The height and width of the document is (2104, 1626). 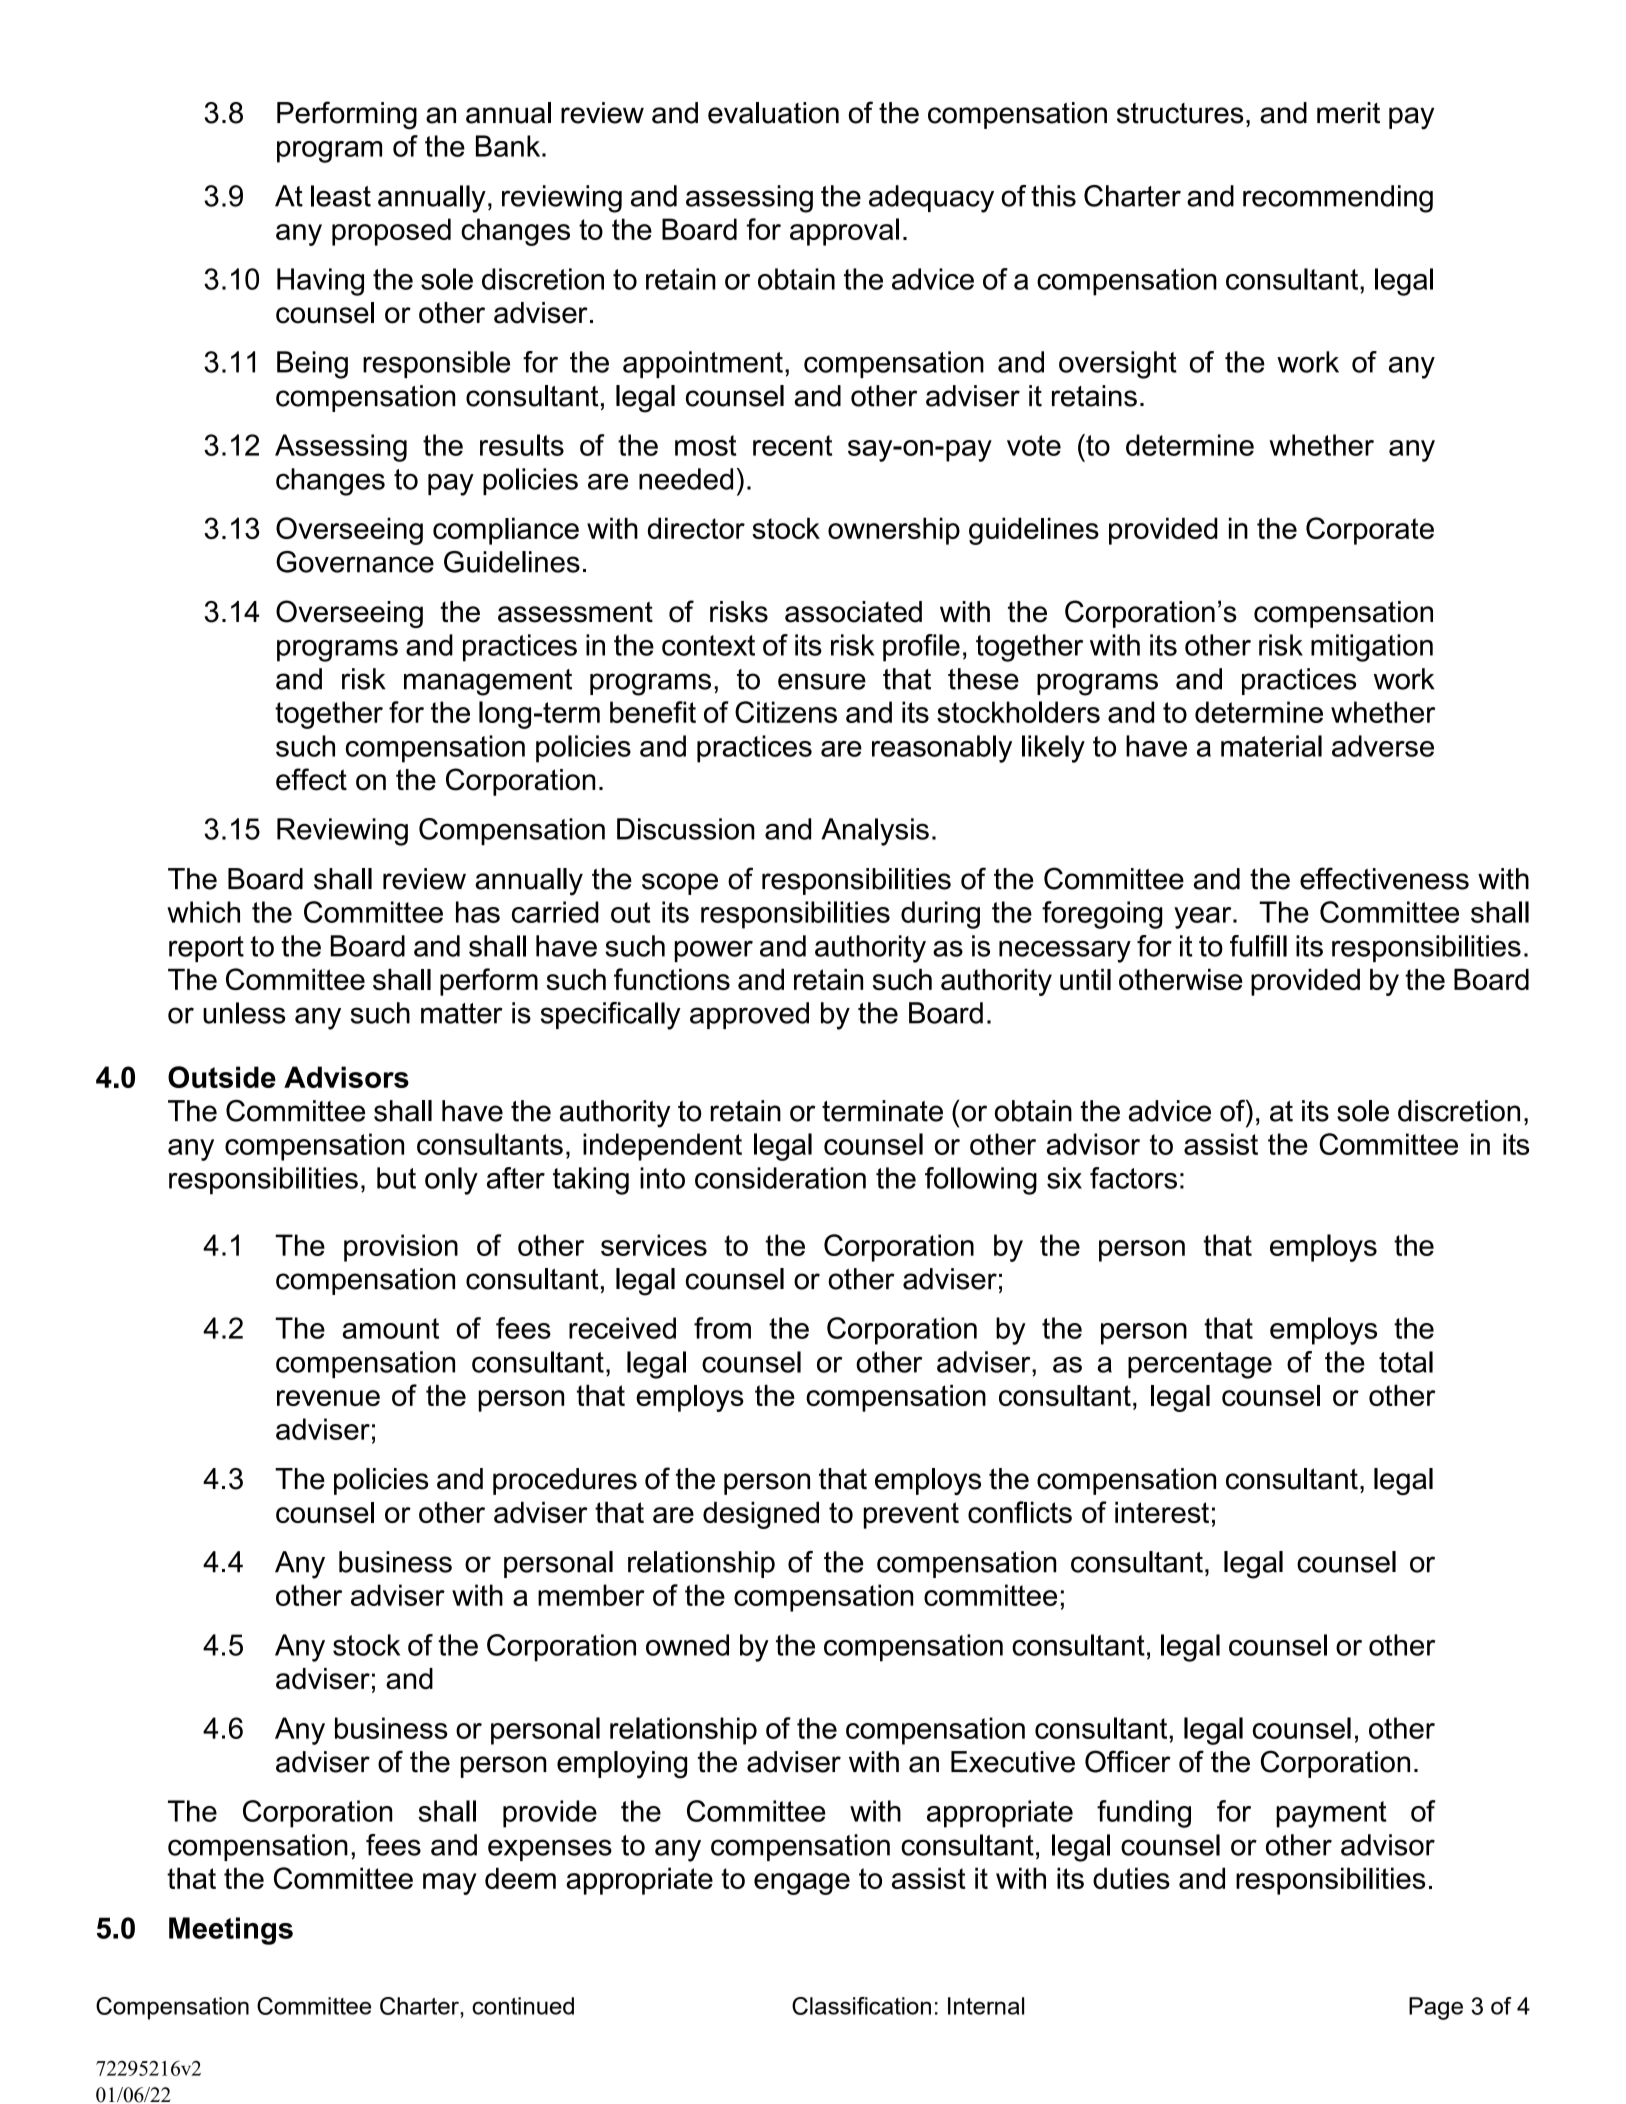 What do you see at coordinates (844, 232) in the document?
I see `approval` at bounding box center [844, 232].
